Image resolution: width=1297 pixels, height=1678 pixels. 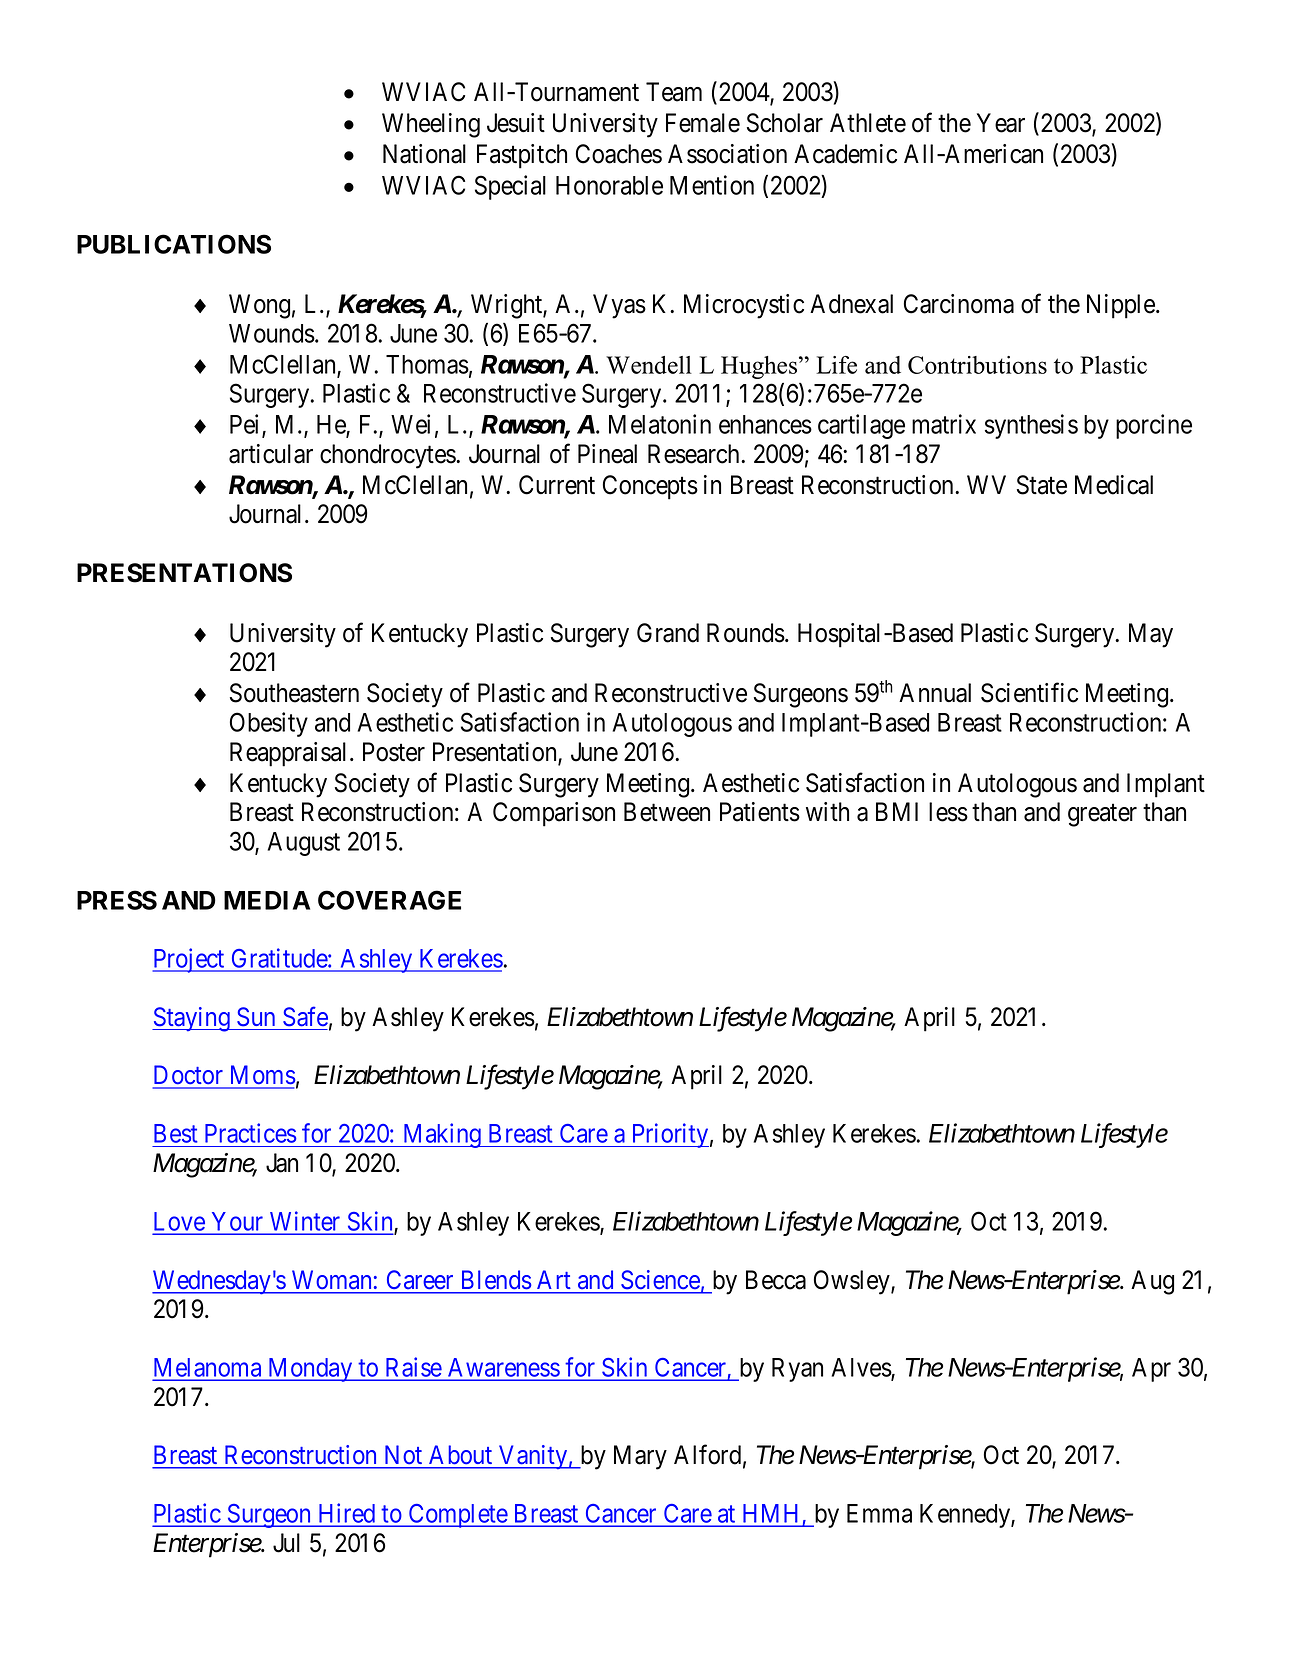 I want to click on Year, so click(x=1001, y=123).
